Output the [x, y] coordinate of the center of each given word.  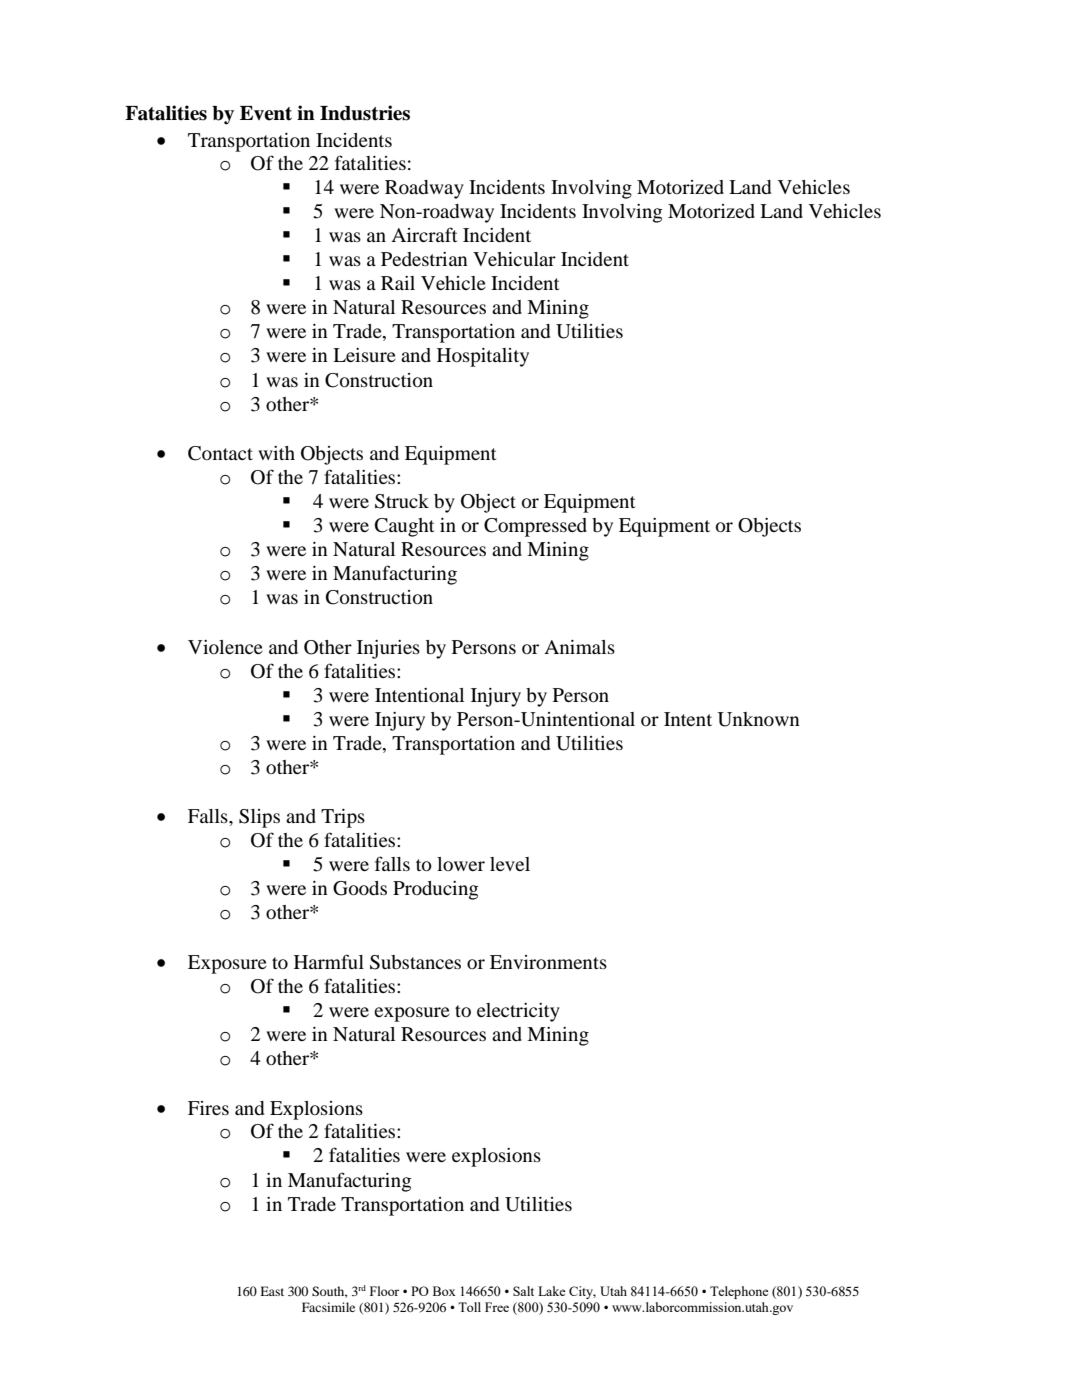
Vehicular [514, 259]
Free [497, 1307]
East [272, 1291]
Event [266, 113]
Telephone [739, 1292]
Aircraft [424, 234]
